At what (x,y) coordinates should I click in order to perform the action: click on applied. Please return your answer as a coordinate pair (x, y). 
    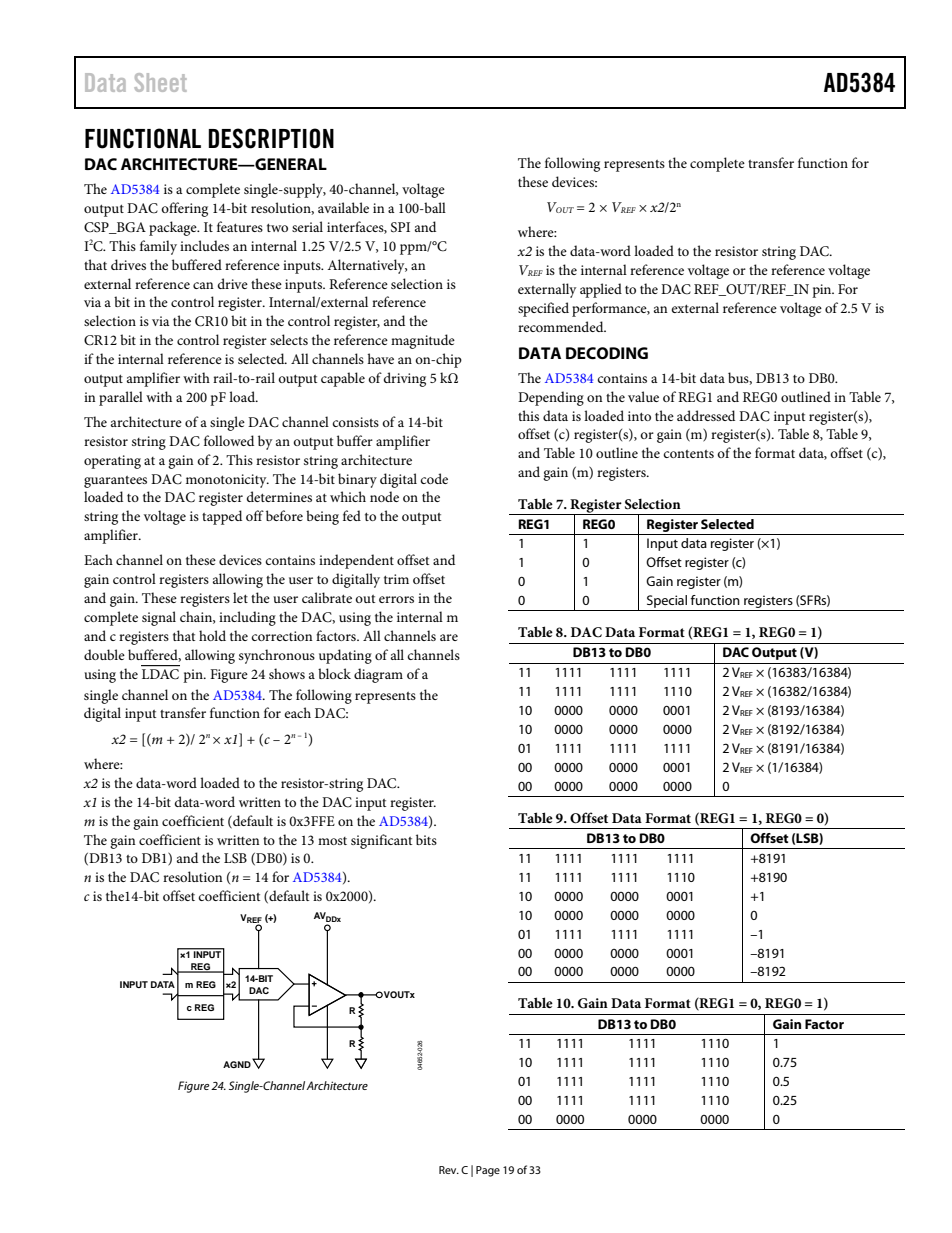
    Looking at the image, I should click on (601, 290).
